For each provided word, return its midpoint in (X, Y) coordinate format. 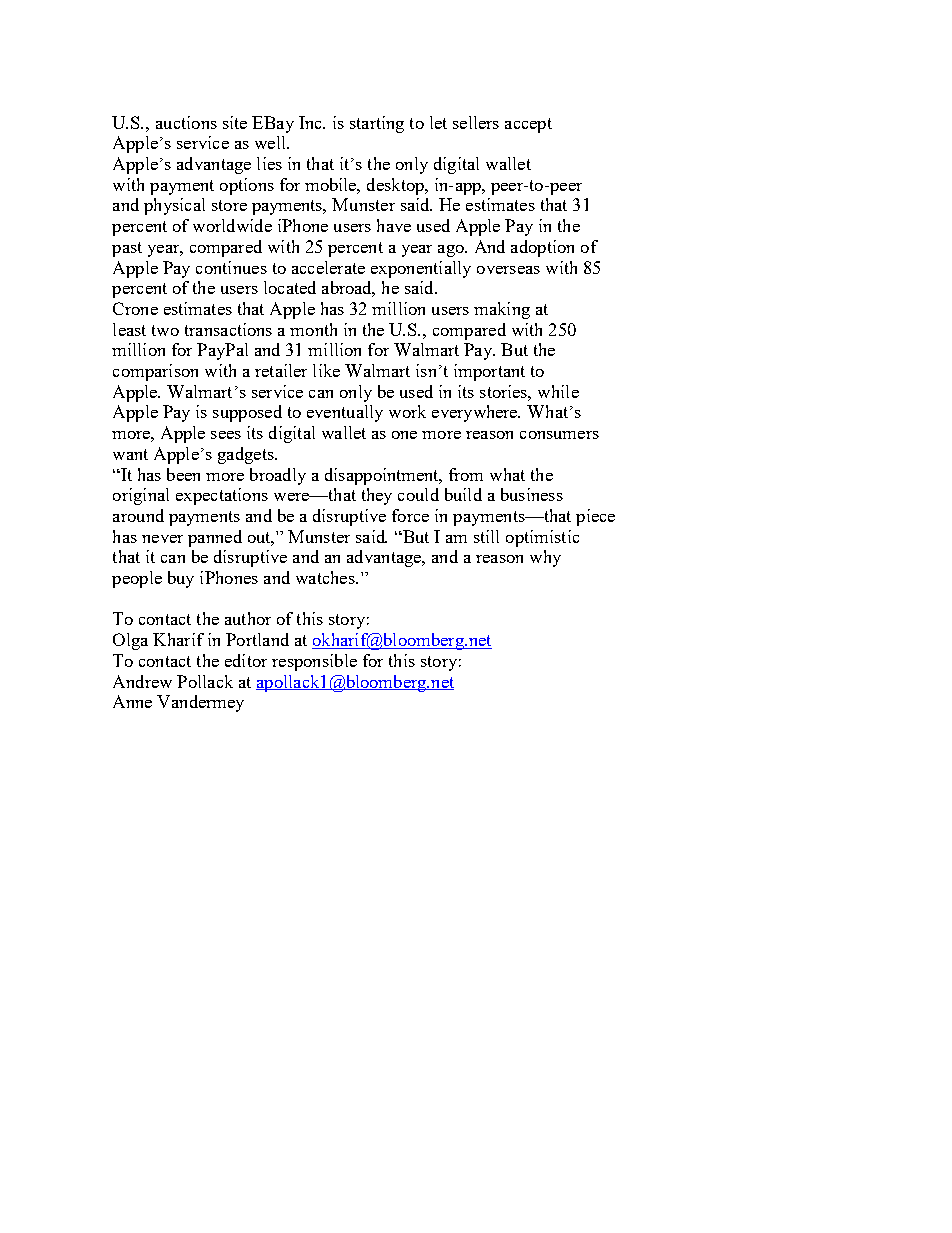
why (545, 558)
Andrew (142, 681)
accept (528, 125)
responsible (314, 662)
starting (377, 124)
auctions (186, 122)
